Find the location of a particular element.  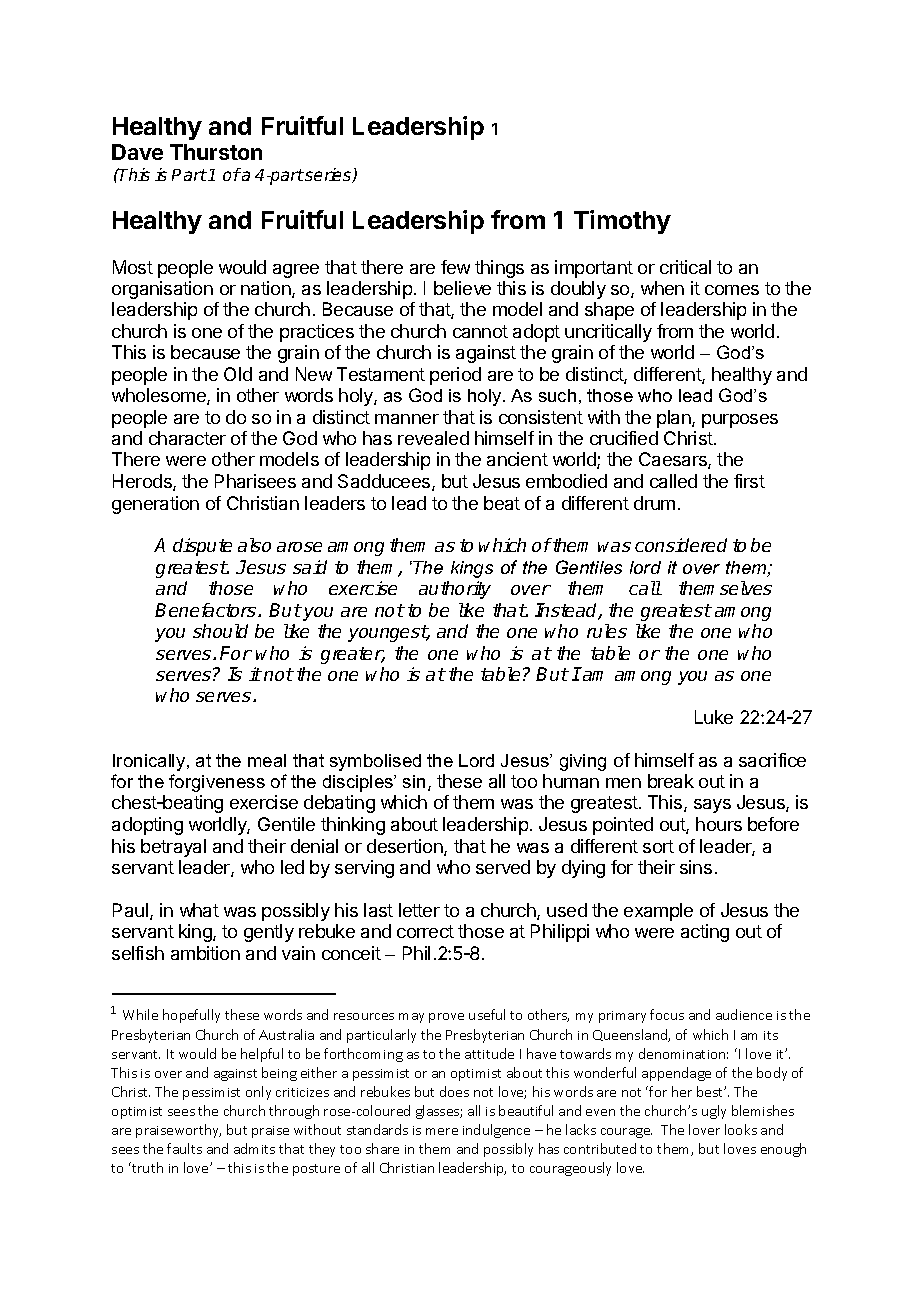

Timothy is located at coordinates (622, 222).
